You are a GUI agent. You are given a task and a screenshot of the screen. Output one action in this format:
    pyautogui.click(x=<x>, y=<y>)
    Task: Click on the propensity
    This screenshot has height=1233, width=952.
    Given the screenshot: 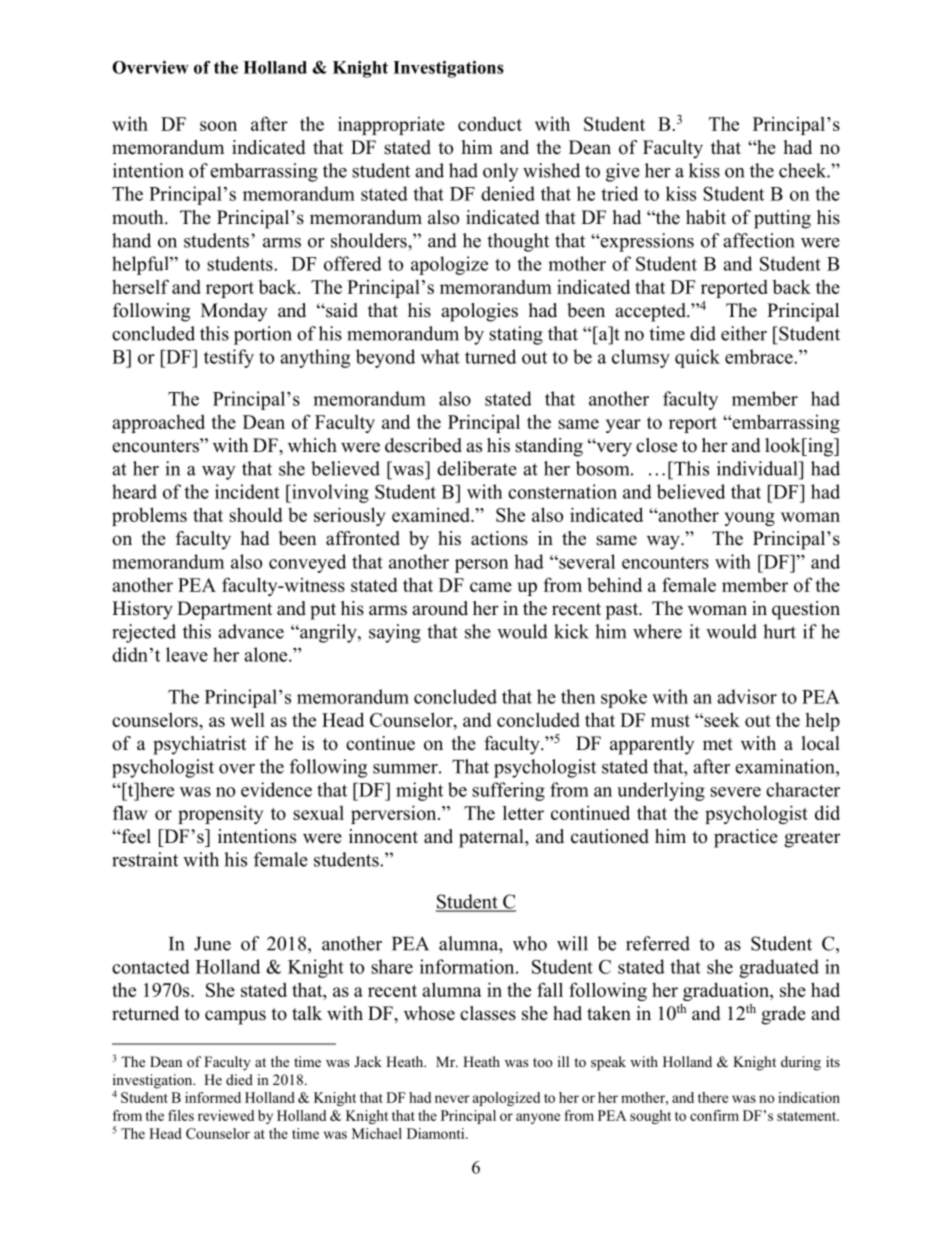 What is the action you would take?
    pyautogui.click(x=220, y=814)
